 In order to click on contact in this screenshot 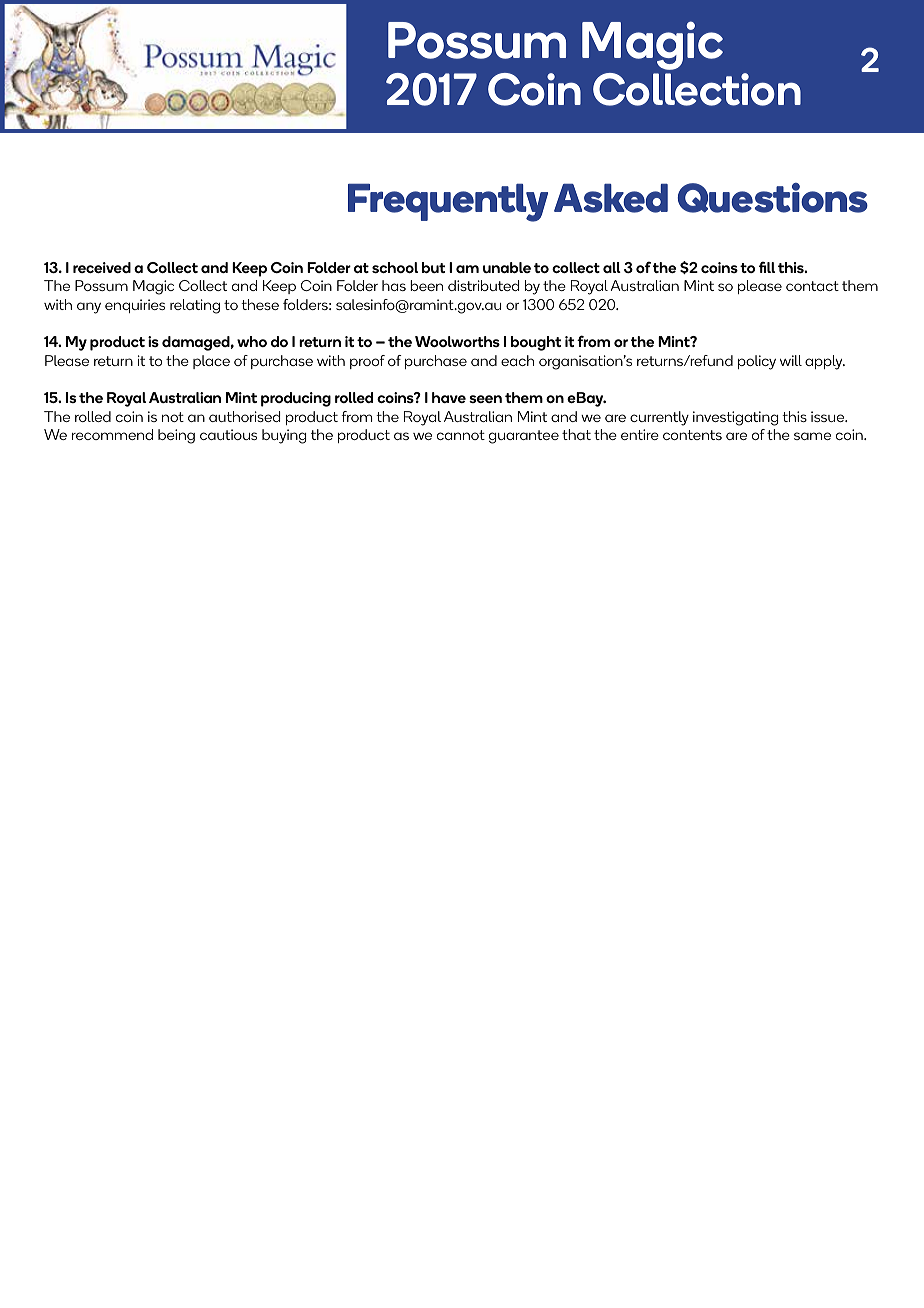, I will do `click(812, 286)`.
